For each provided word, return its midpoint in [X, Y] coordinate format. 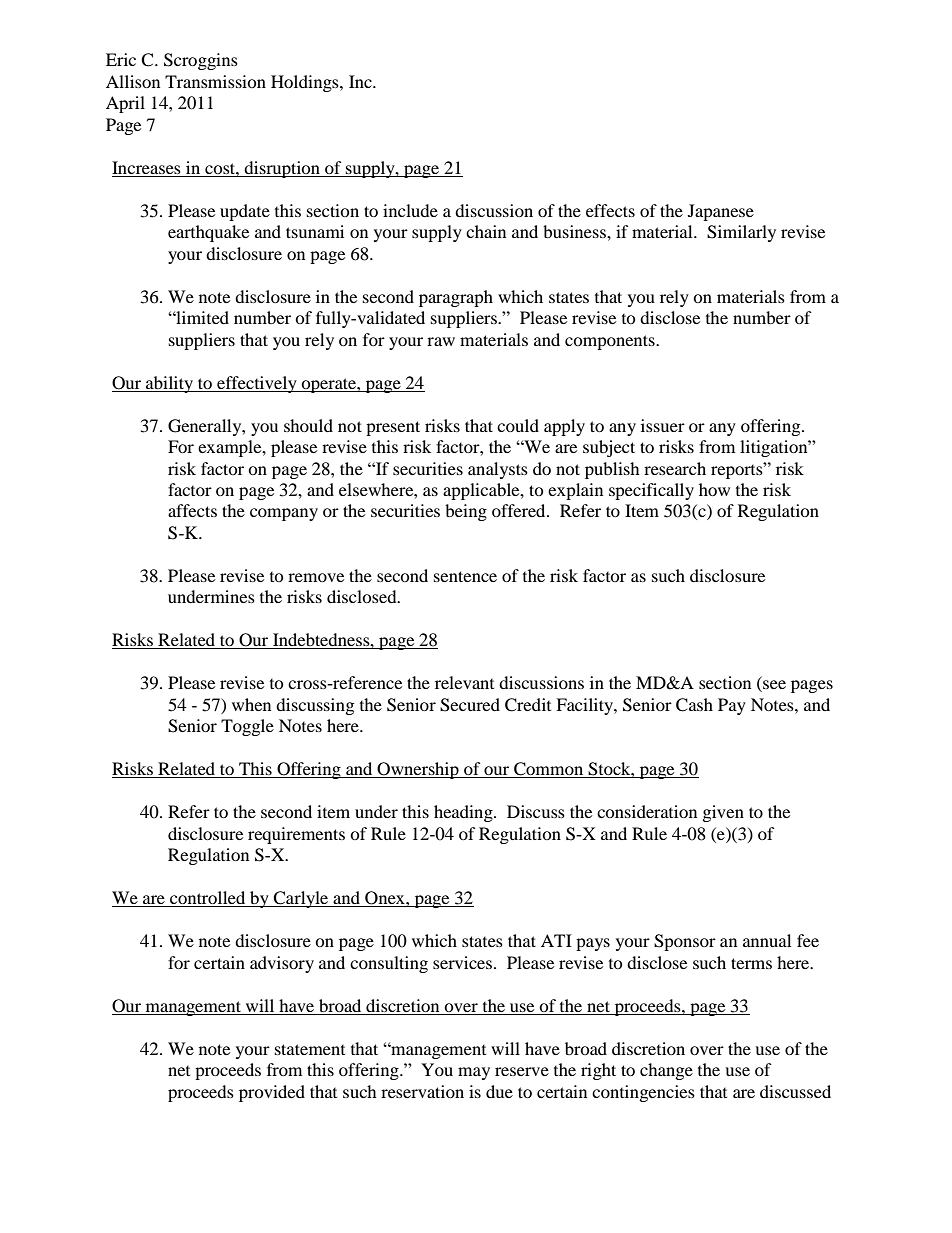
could [518, 425]
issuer [663, 425]
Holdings [306, 83]
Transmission [215, 81]
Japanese [721, 212]
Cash [694, 705]
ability [170, 384]
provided [272, 1093]
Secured [470, 705]
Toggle [247, 727]
